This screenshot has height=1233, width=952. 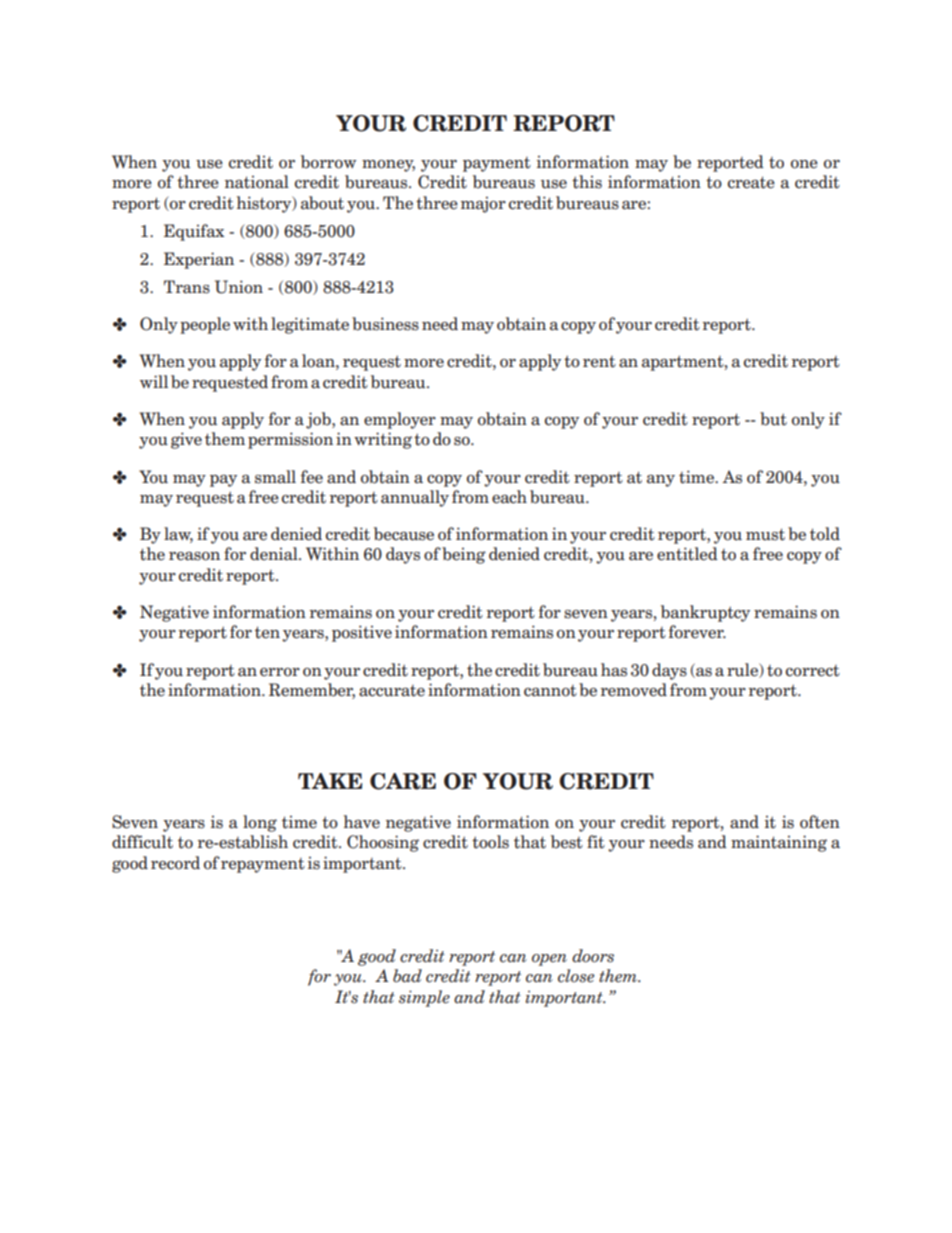 What do you see at coordinates (483, 205) in the screenshot?
I see `major` at bounding box center [483, 205].
